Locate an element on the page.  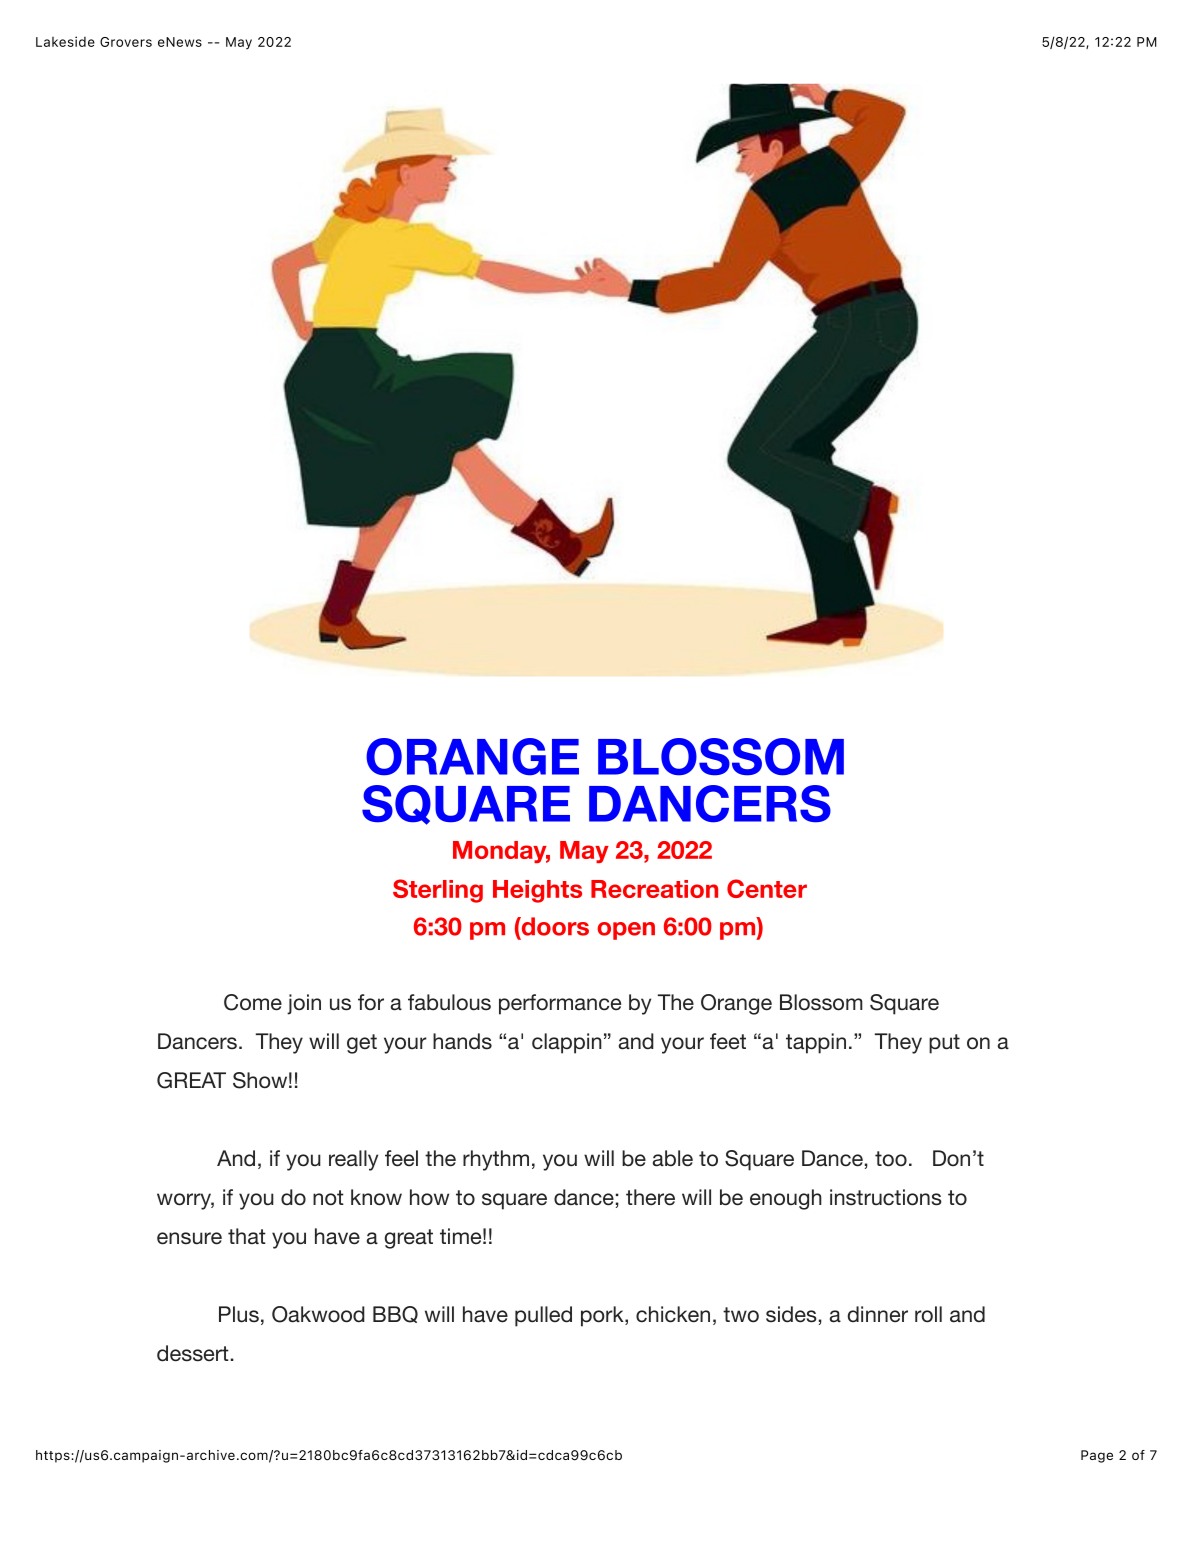
Lakeside is located at coordinates (65, 41).
